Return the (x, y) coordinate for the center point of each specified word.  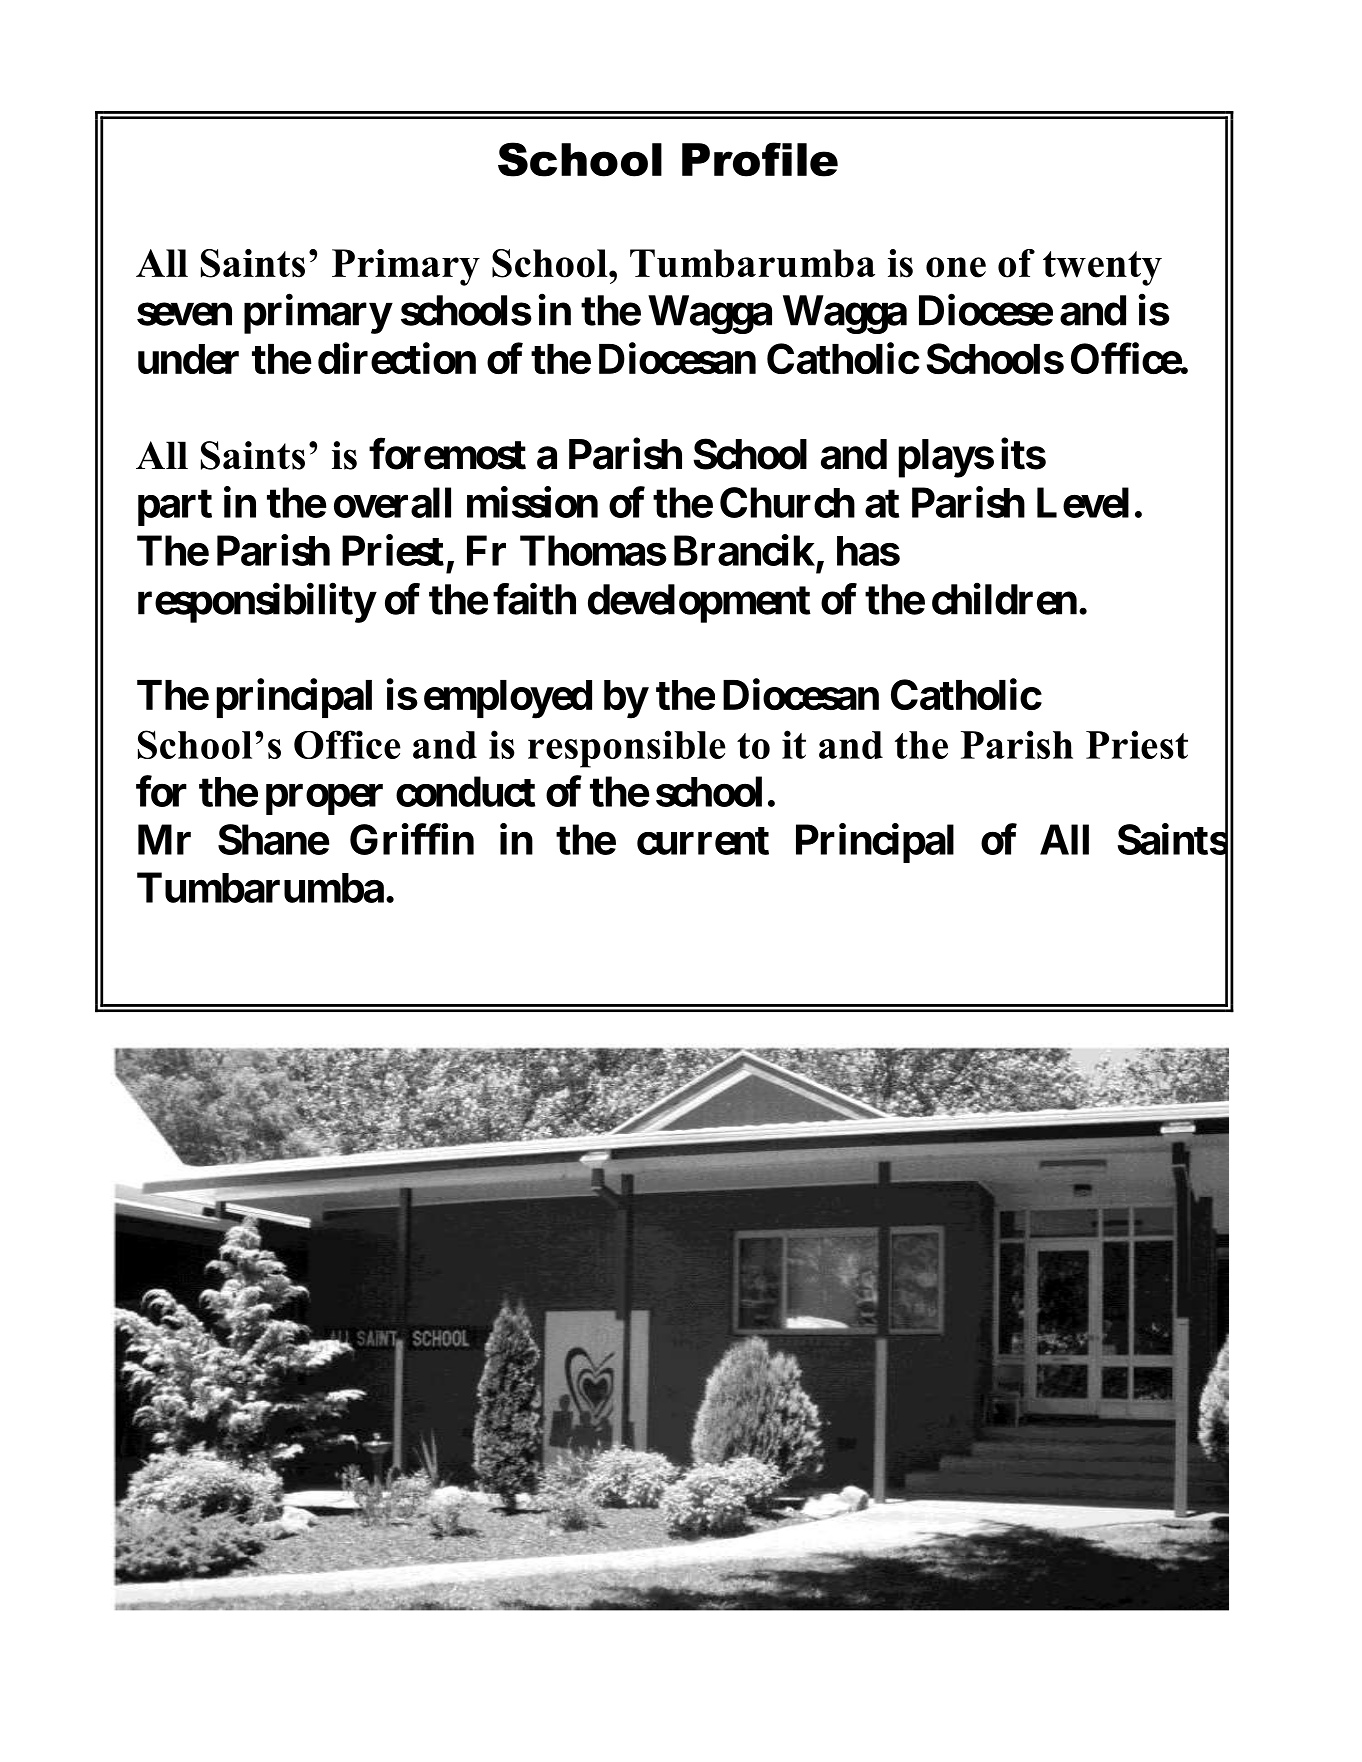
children (1004, 599)
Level (1083, 502)
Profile (760, 159)
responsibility (256, 603)
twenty (1102, 268)
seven (184, 314)
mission (532, 502)
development (699, 603)
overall (392, 502)
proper (324, 800)
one (956, 267)
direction (397, 358)
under (188, 359)
